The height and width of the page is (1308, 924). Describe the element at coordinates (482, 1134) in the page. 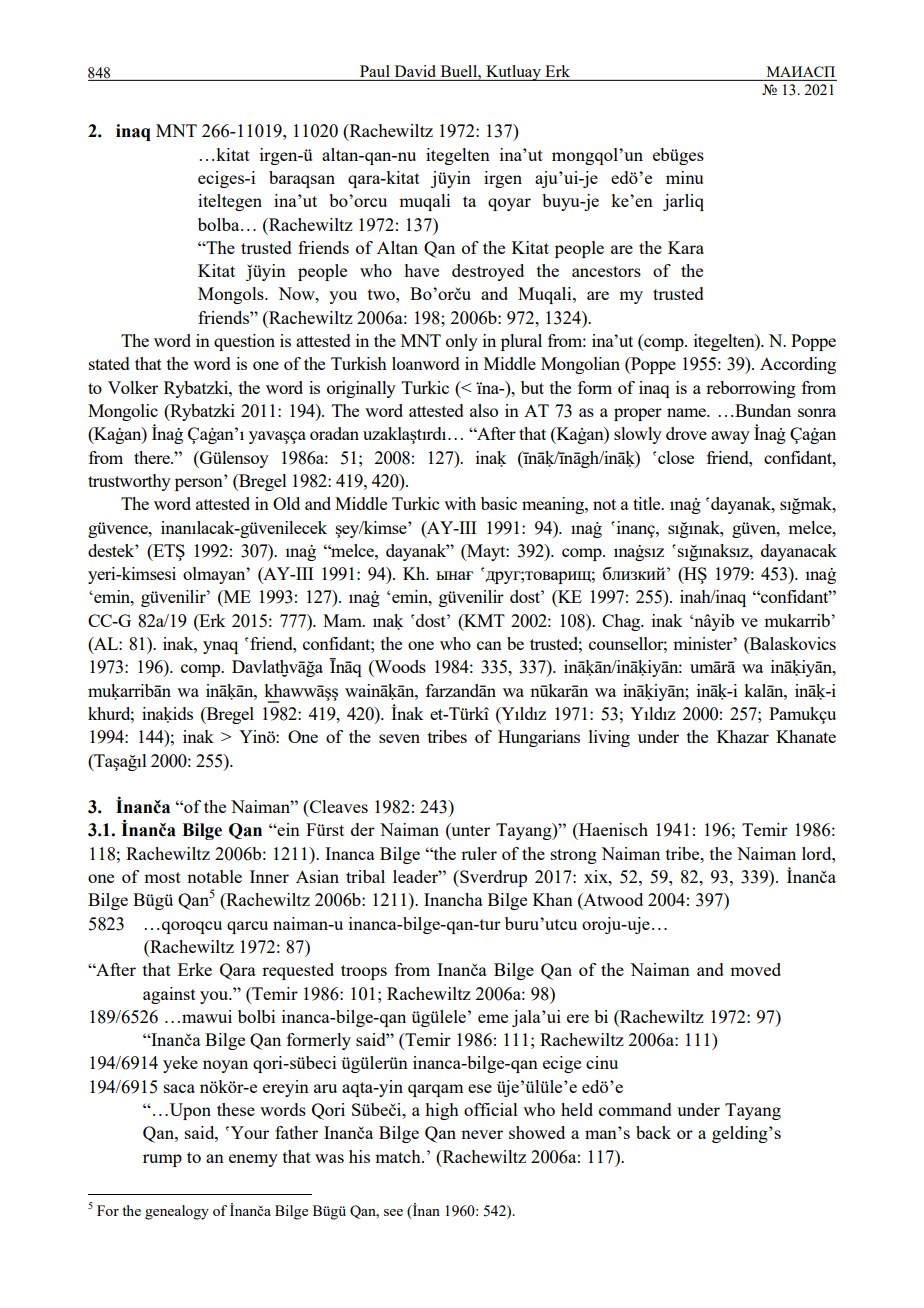

I see `never` at that location.
